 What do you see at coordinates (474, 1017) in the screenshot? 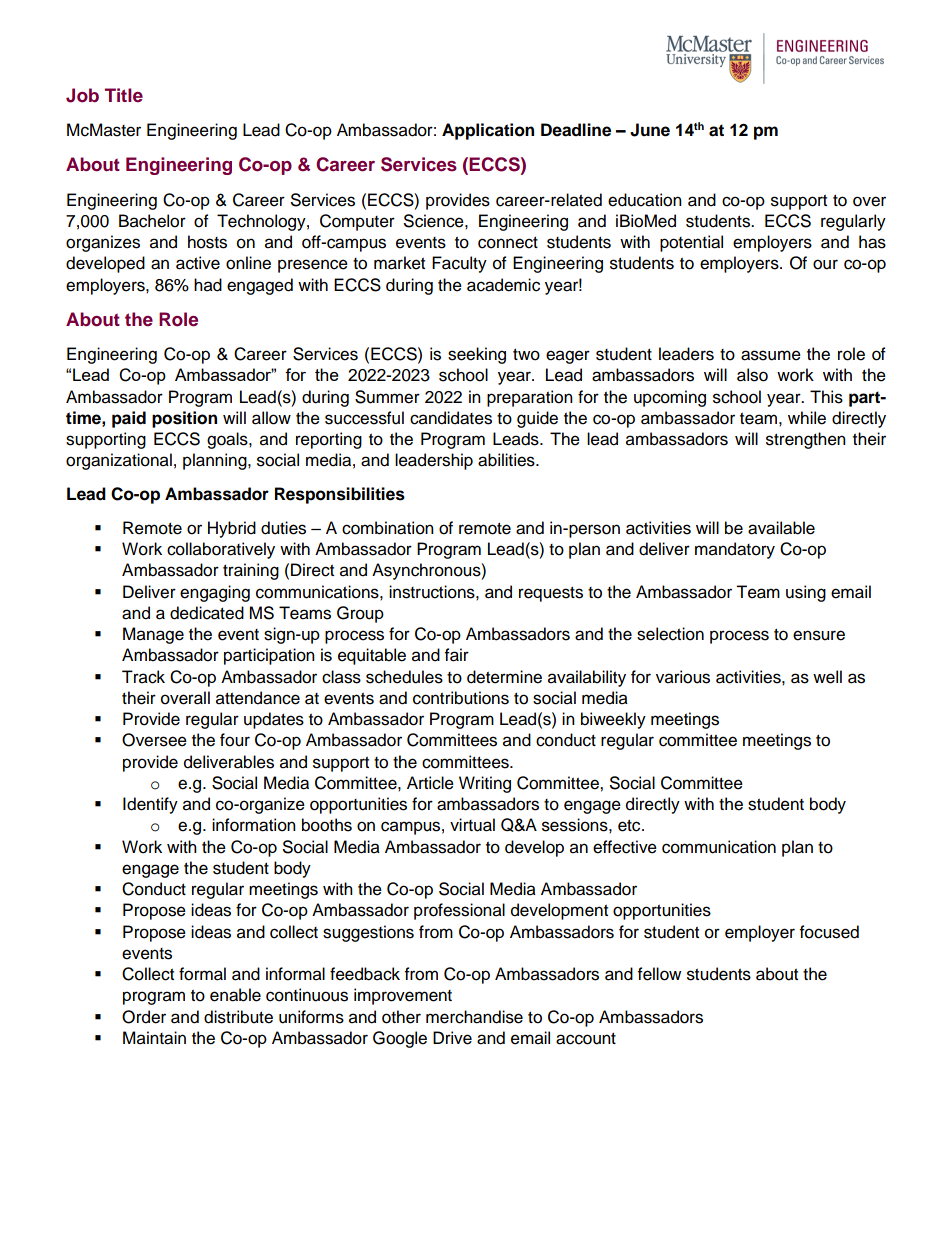
I see `merchandise` at bounding box center [474, 1017].
